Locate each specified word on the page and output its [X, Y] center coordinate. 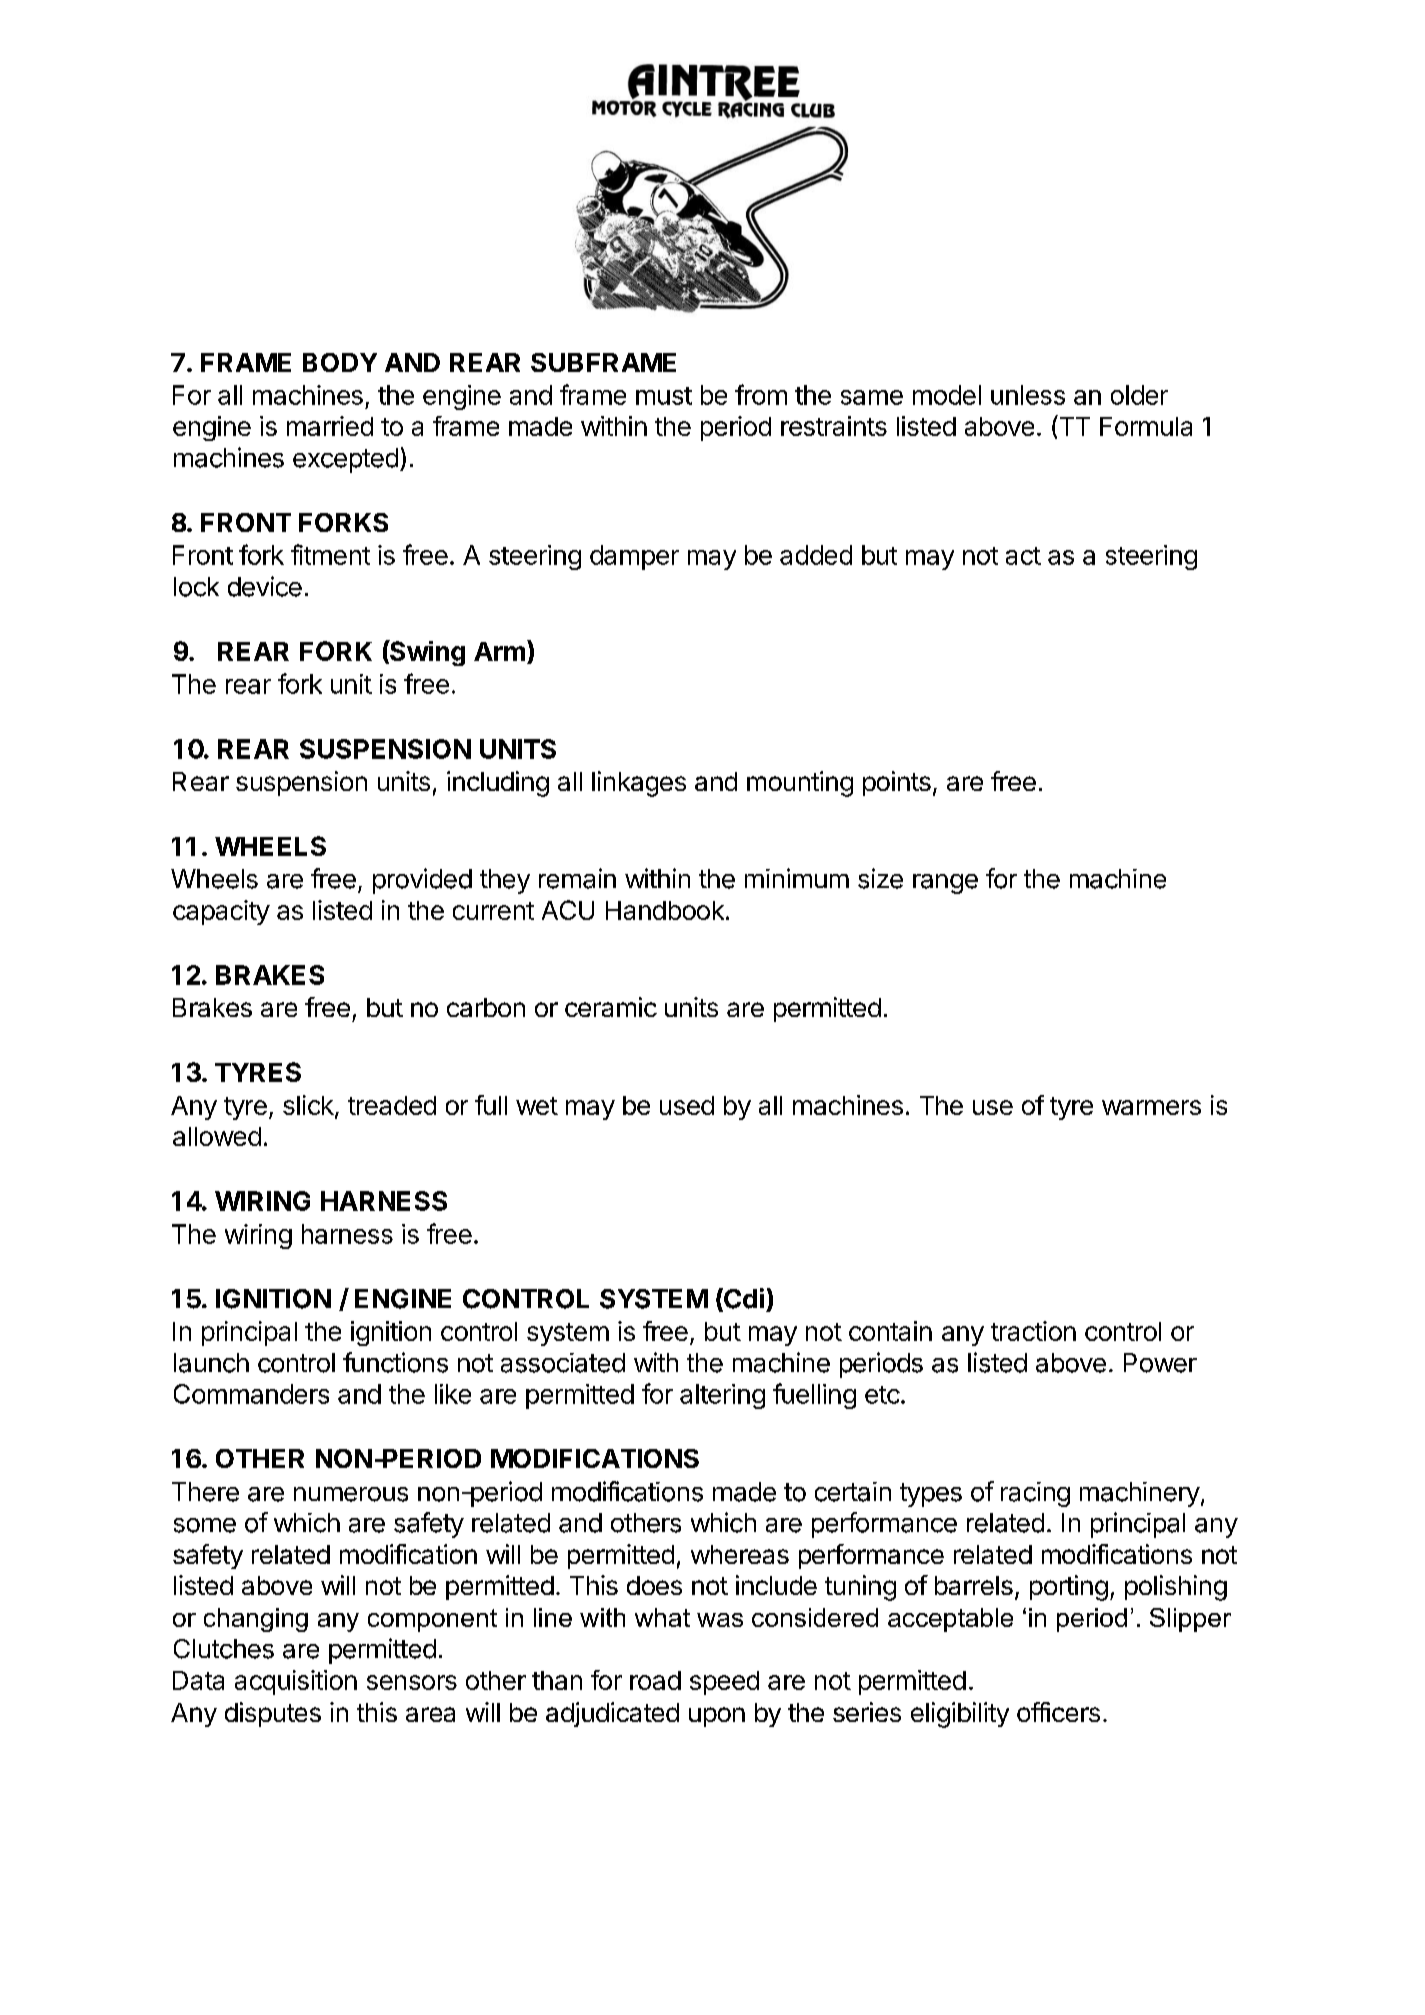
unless [1028, 395]
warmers [1151, 1107]
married [330, 426]
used [687, 1105]
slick [309, 1106]
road [655, 1680]
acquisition [296, 1682]
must [664, 396]
